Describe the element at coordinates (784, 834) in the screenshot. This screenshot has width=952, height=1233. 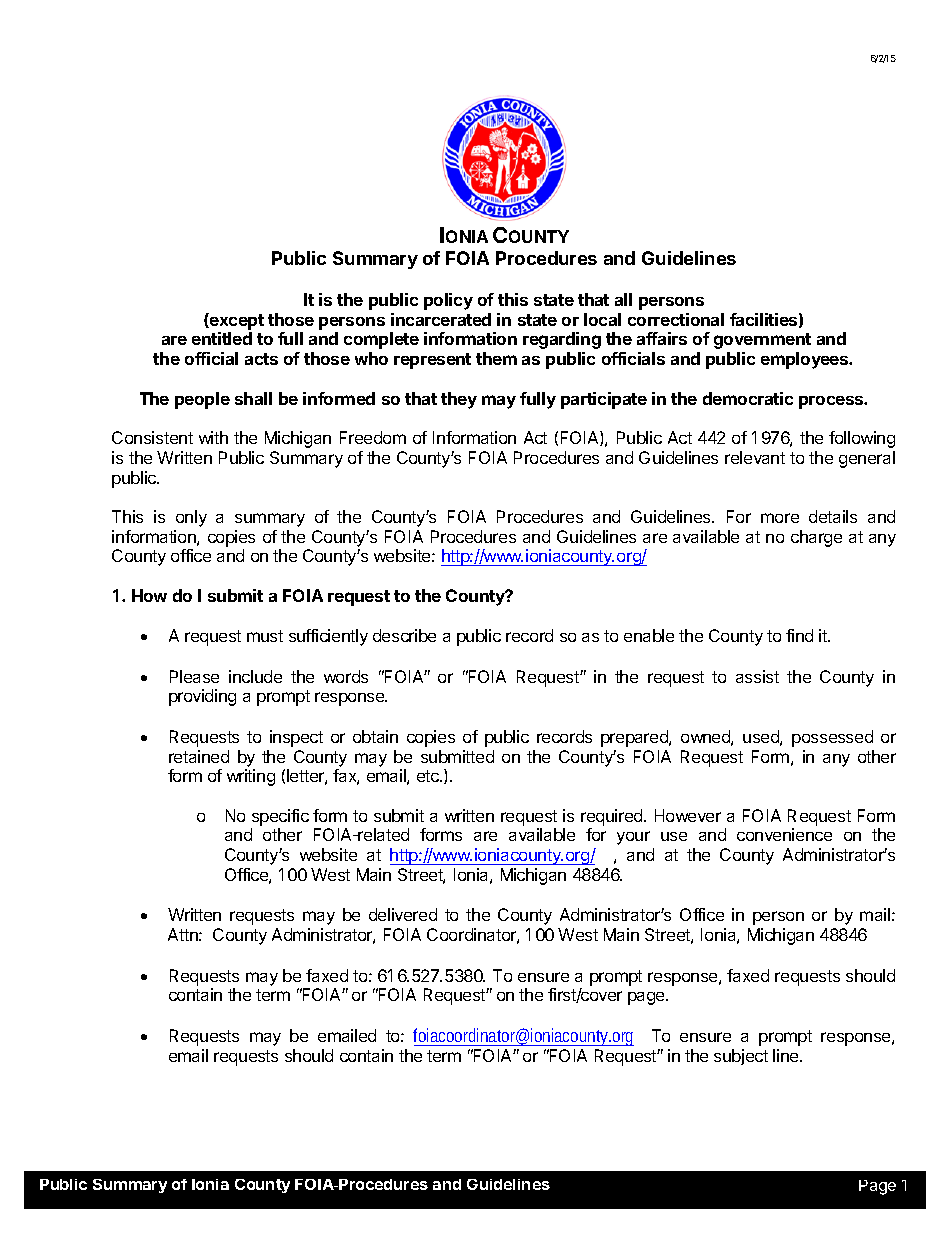
I see `convenience` at that location.
